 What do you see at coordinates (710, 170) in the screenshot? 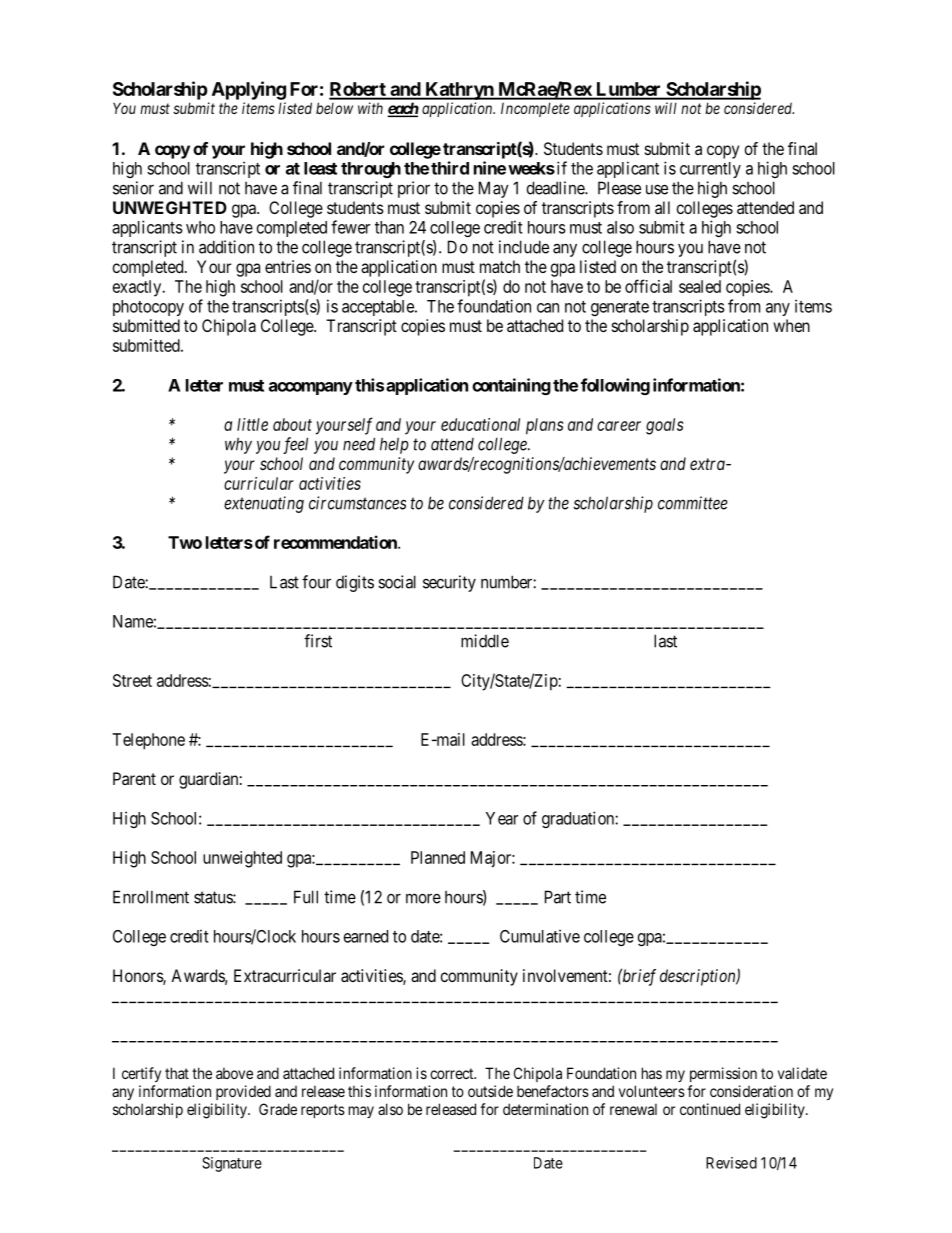
I see `currently` at bounding box center [710, 170].
